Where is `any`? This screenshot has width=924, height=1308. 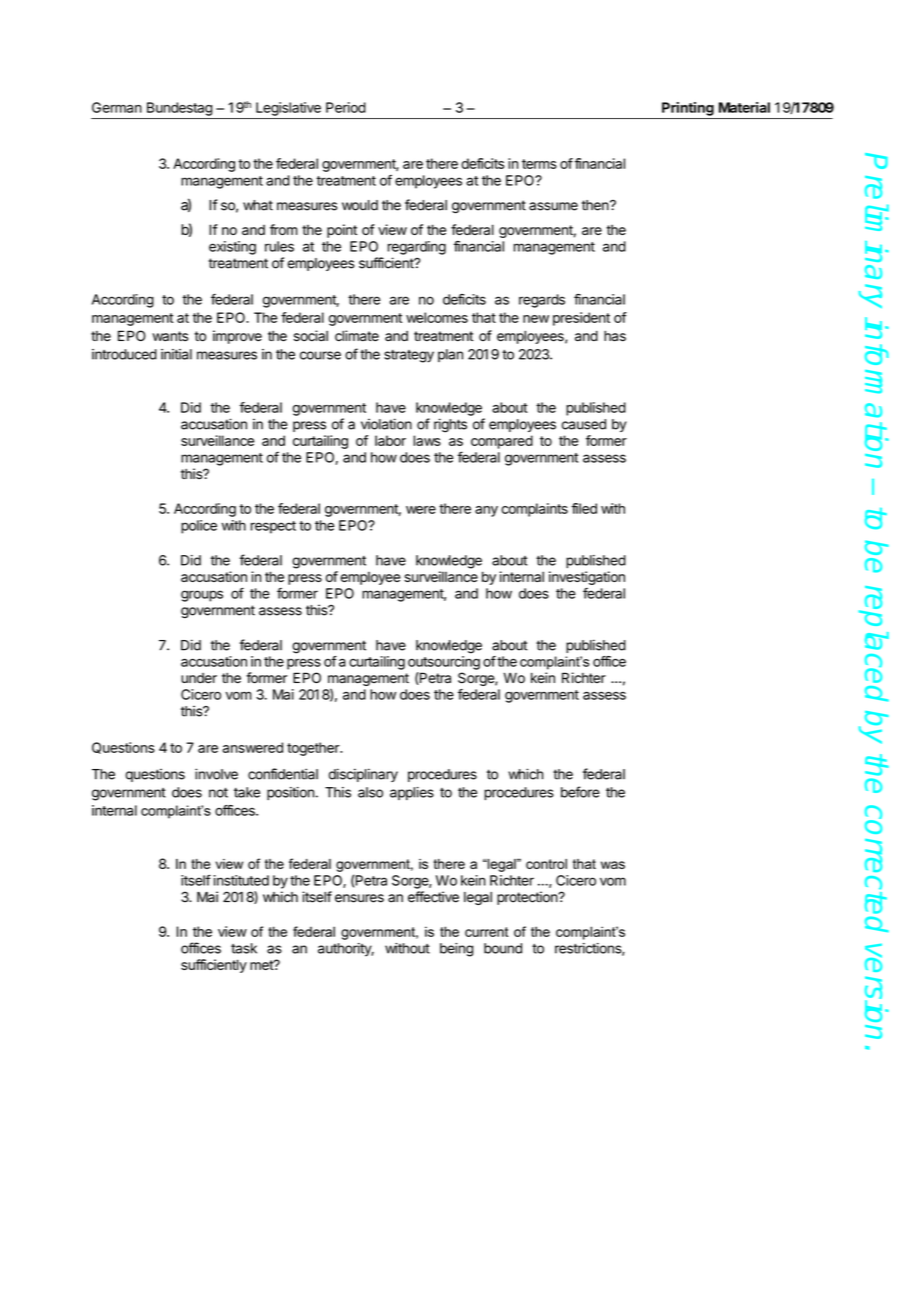
any is located at coordinates (486, 511).
